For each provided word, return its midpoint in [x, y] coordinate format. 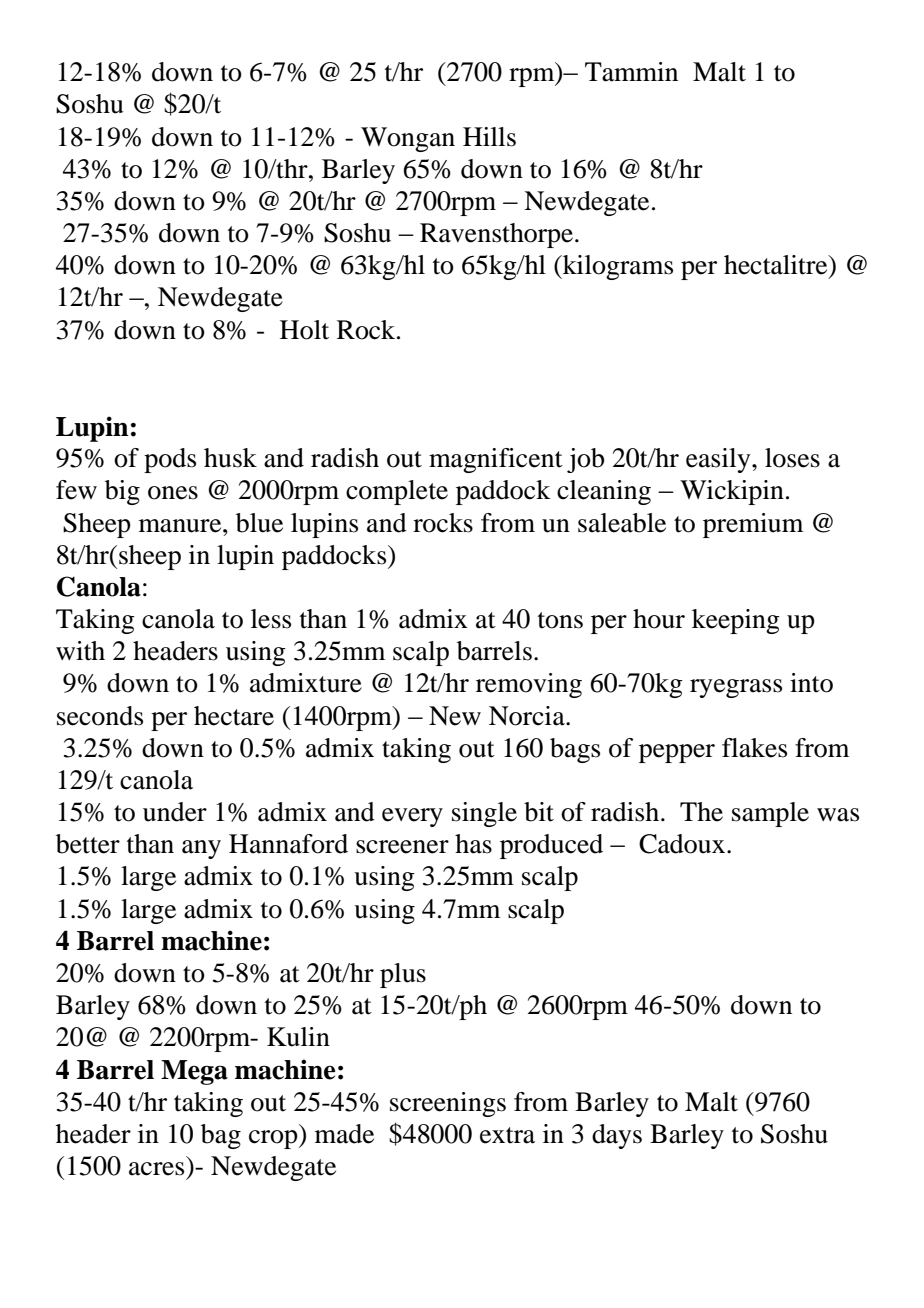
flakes [754, 748]
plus [403, 975]
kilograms [617, 267]
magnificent [496, 460]
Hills [489, 137]
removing [529, 685]
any [201, 849]
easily [719, 460]
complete [397, 492]
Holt [304, 330]
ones [173, 493]
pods [170, 460]
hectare [234, 716]
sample [770, 814]
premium [753, 525]
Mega [194, 1072]
